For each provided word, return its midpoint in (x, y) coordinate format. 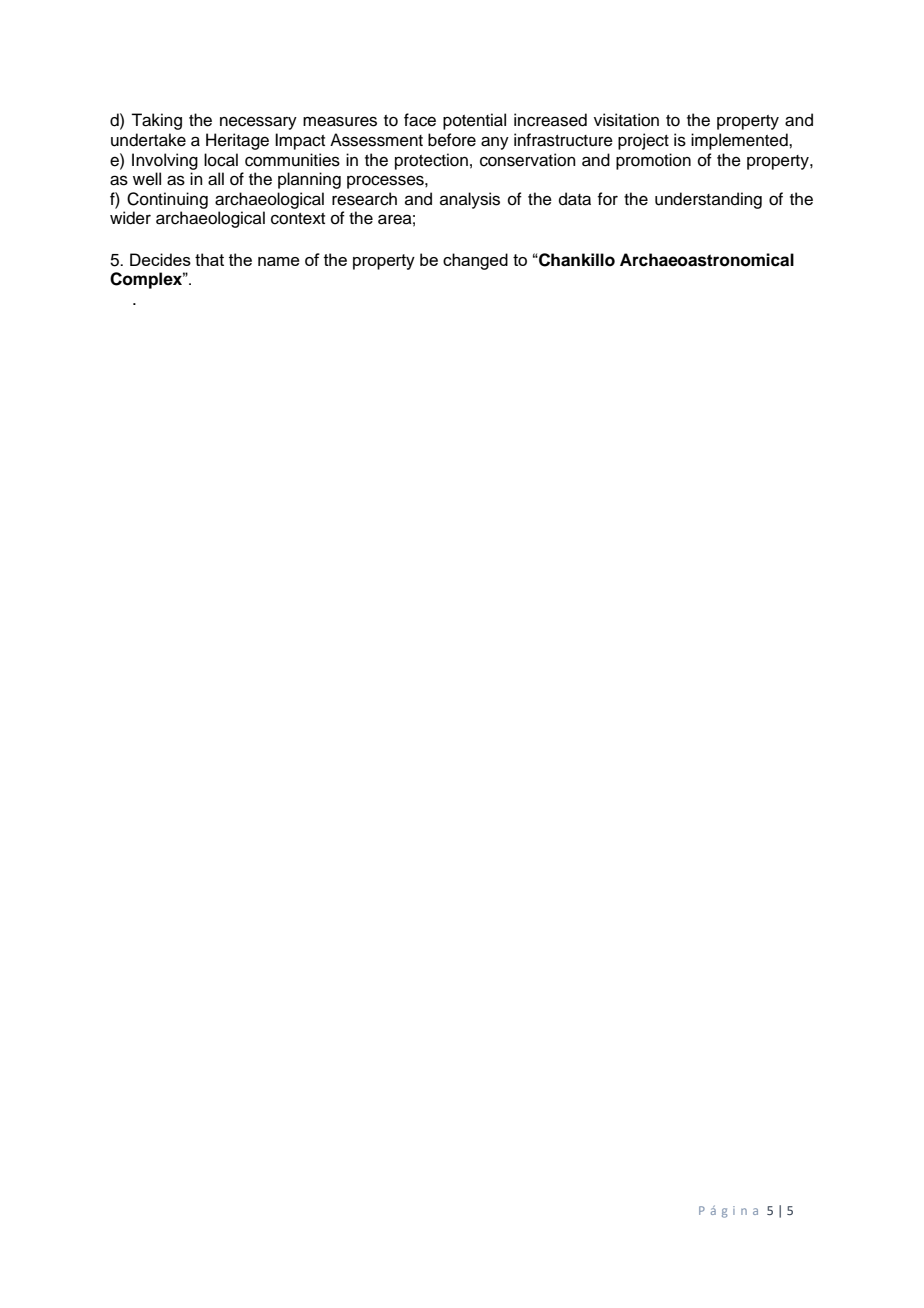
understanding (708, 200)
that (209, 259)
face (420, 120)
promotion (653, 161)
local (221, 160)
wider (130, 218)
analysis (470, 200)
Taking (156, 121)
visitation (626, 120)
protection (431, 161)
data (575, 199)
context (298, 219)
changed (475, 261)
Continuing (167, 200)
